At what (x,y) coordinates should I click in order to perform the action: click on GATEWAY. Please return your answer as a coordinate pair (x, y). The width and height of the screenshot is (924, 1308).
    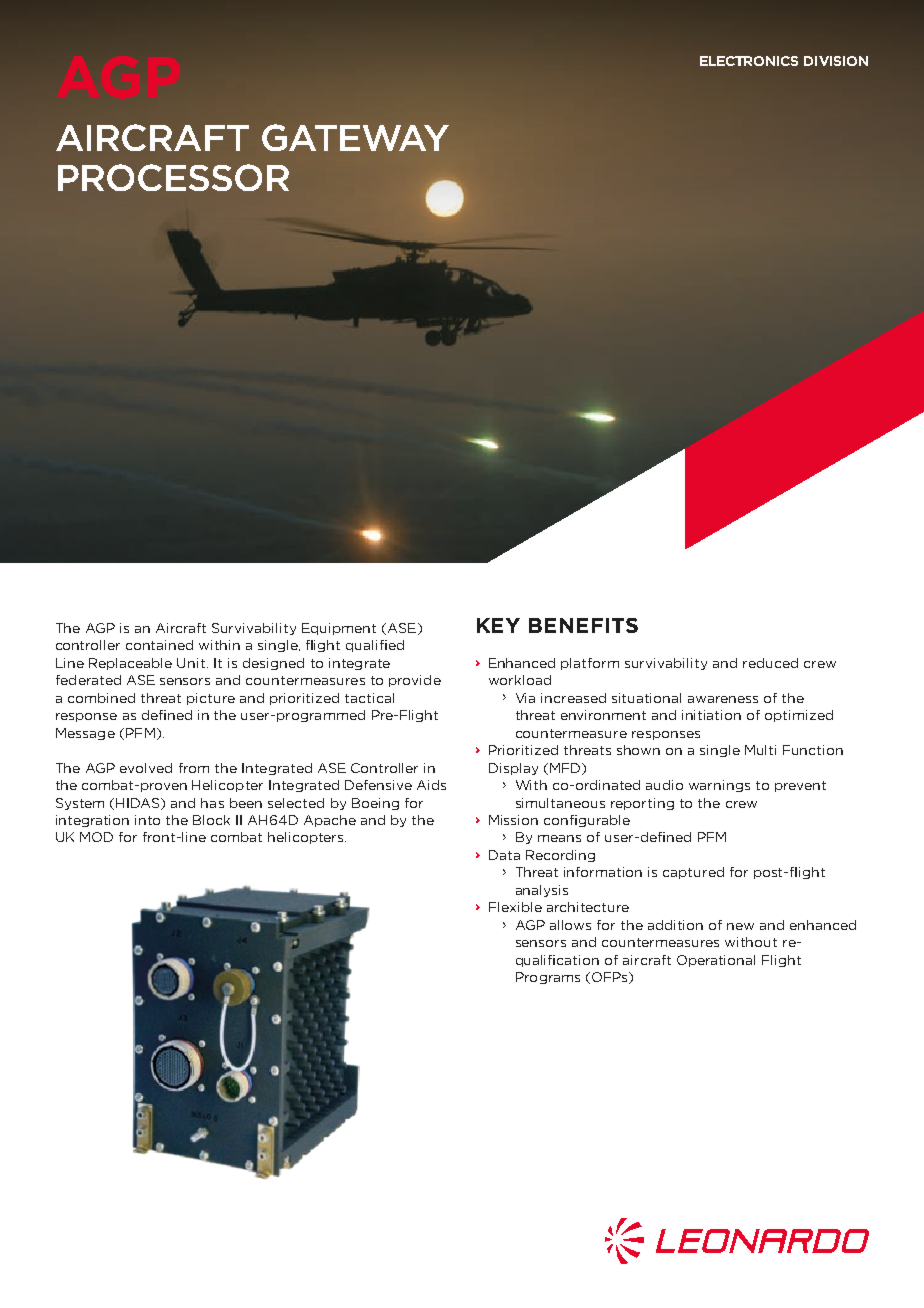
    Looking at the image, I should click on (355, 137).
